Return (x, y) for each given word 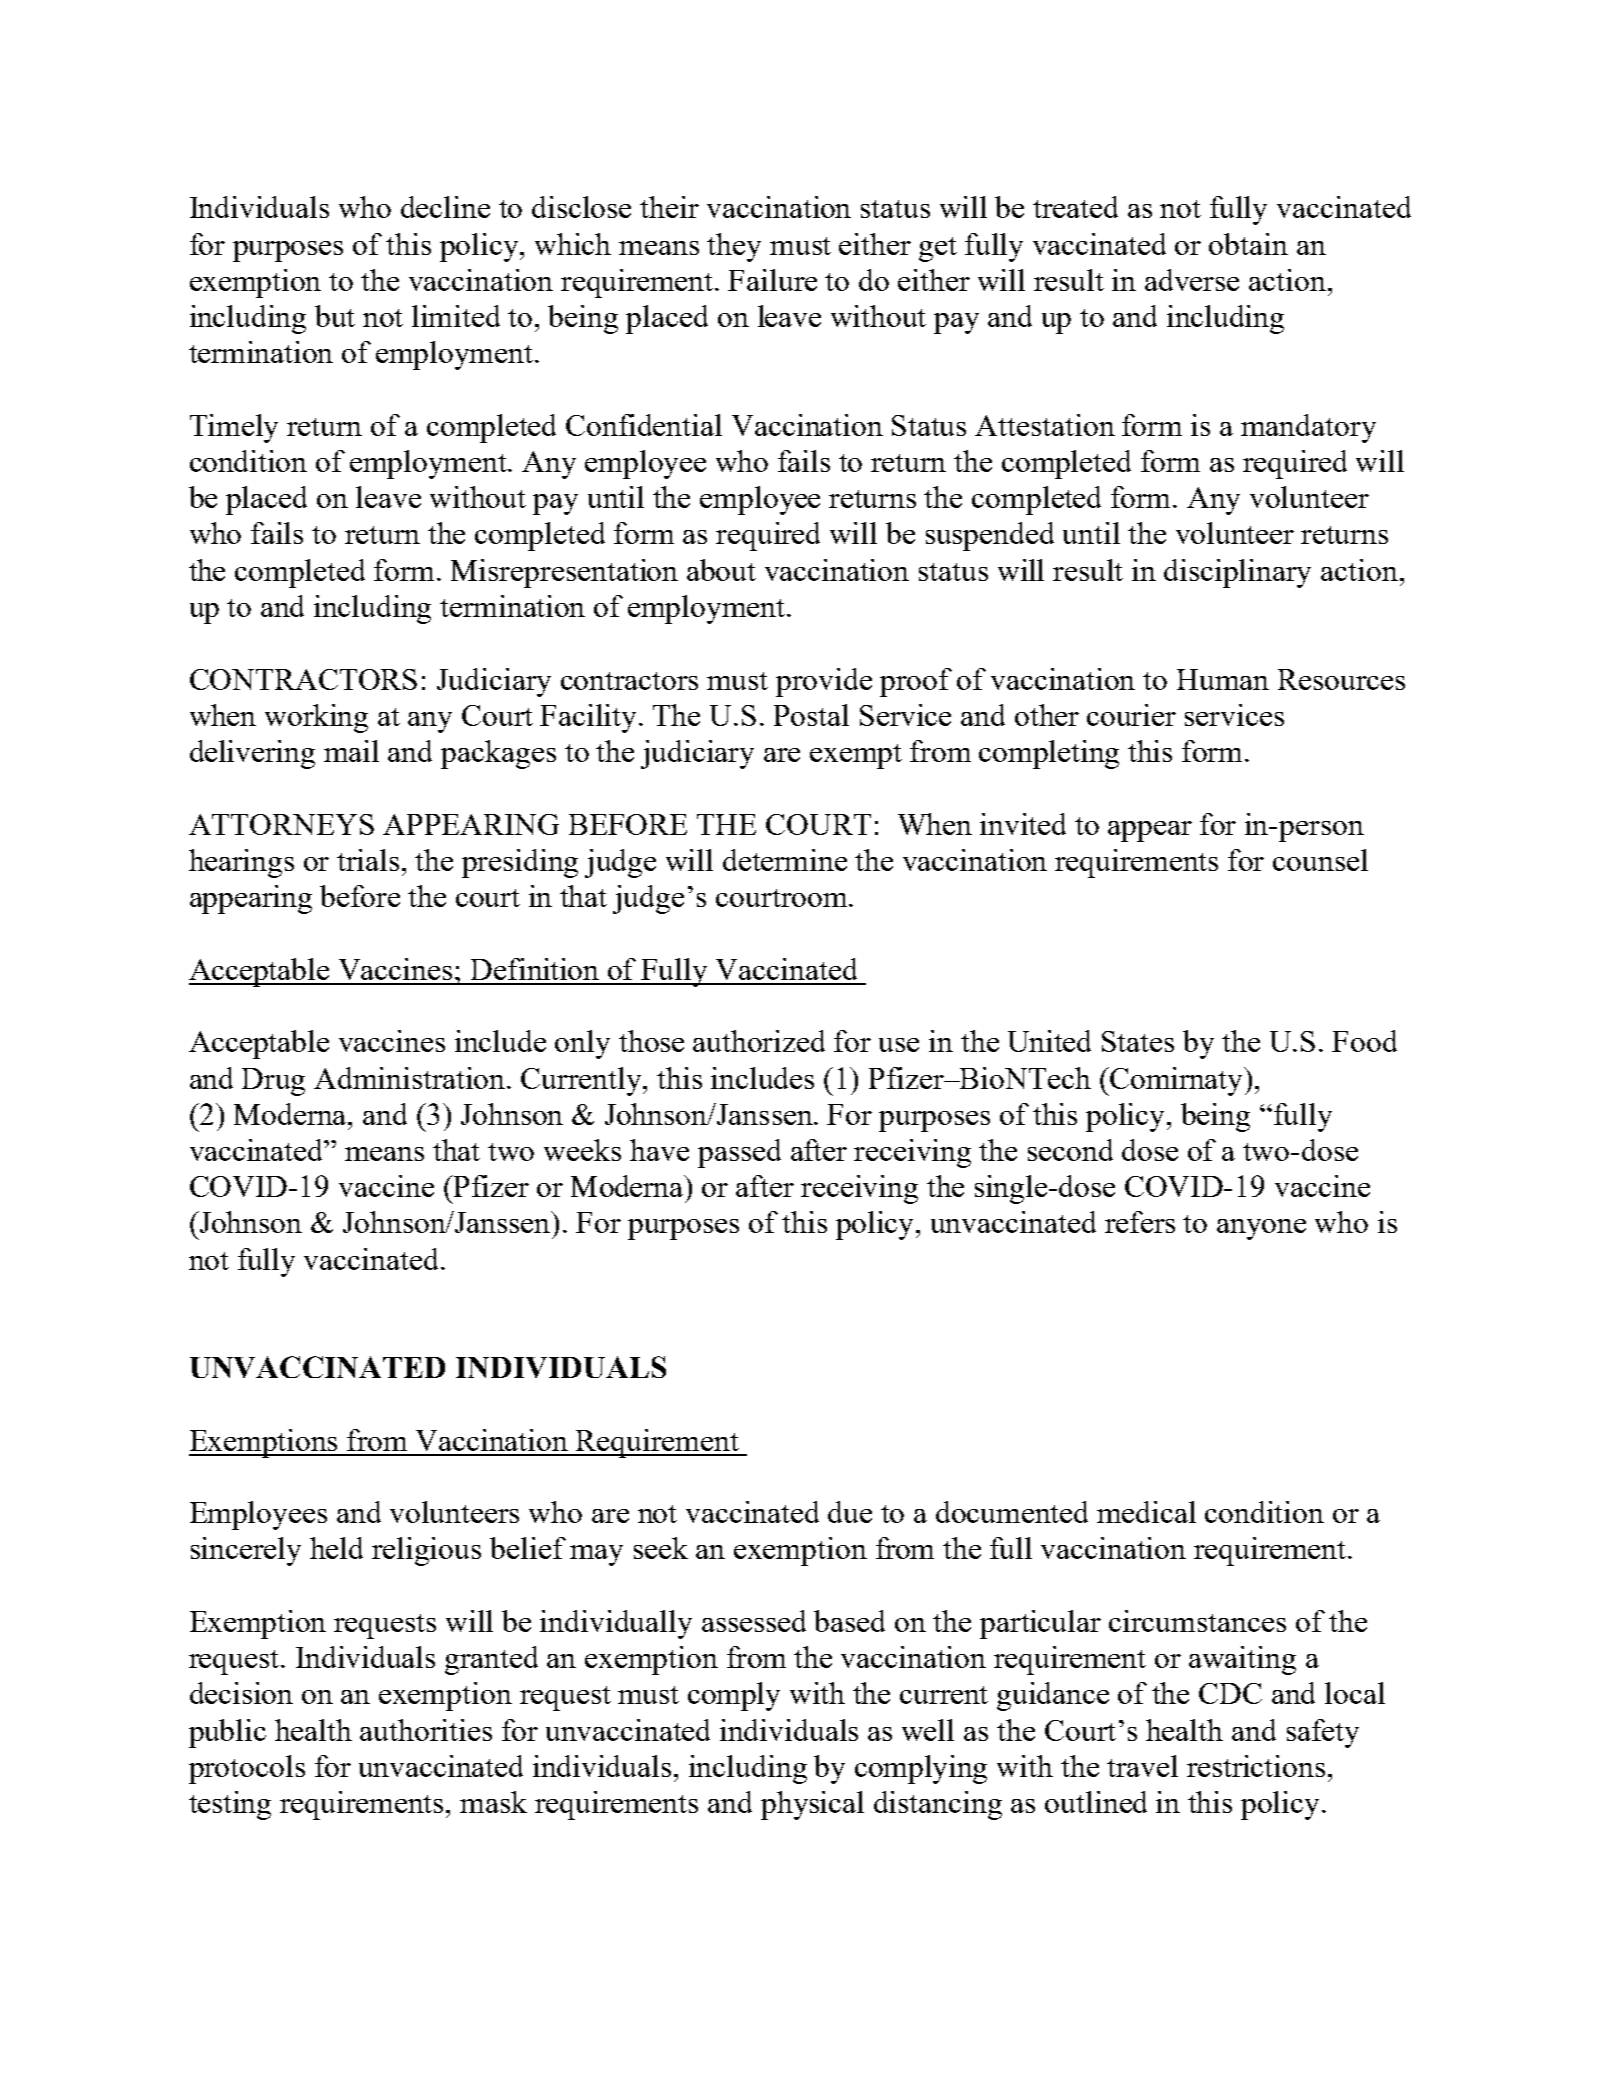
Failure (772, 280)
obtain (1248, 244)
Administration (411, 1078)
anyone (1261, 1229)
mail (351, 751)
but (335, 316)
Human (1223, 679)
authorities (426, 1730)
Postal (811, 715)
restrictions (1256, 1766)
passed (739, 1153)
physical (812, 1805)
